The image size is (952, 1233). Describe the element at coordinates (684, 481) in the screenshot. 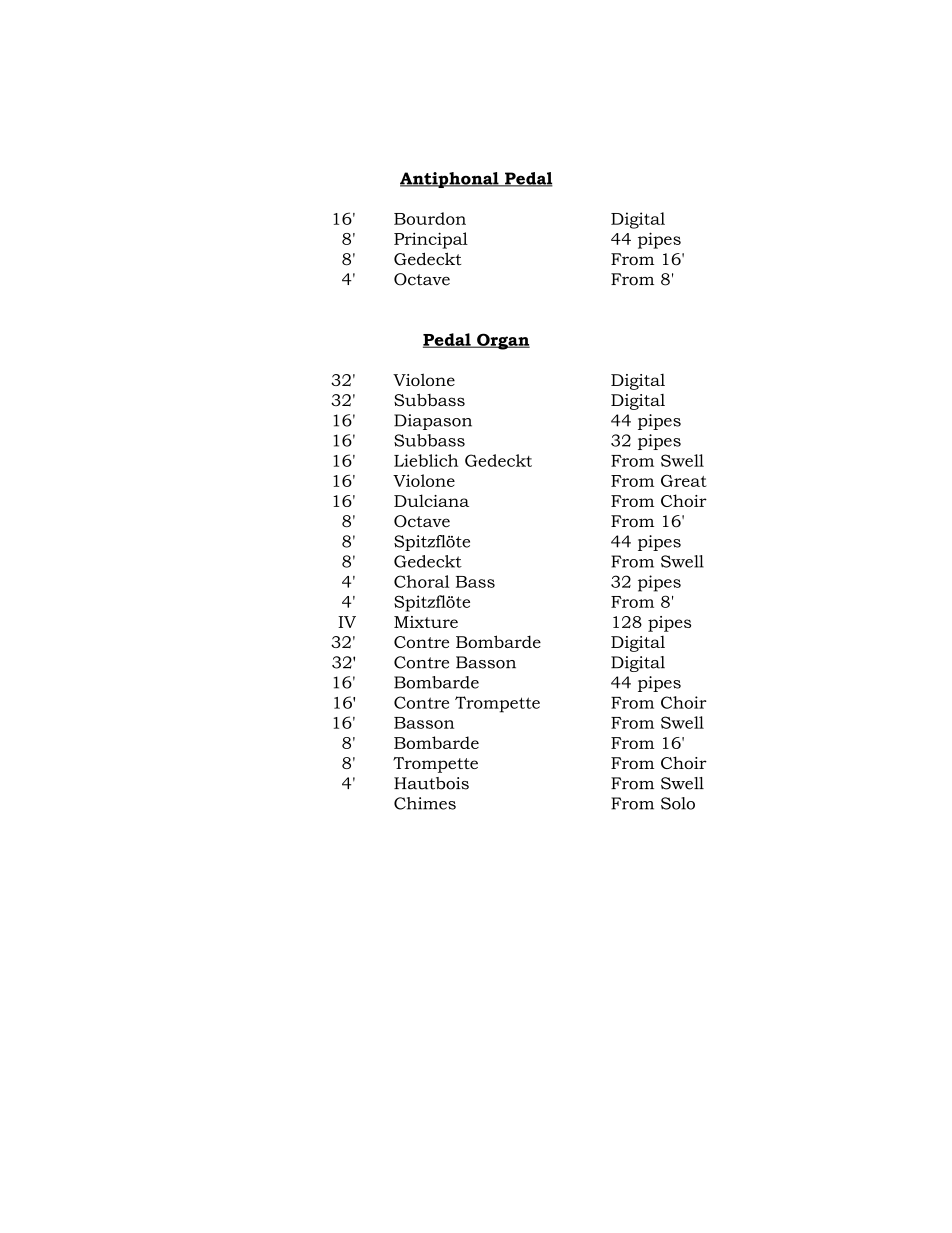

I see `Great` at that location.
